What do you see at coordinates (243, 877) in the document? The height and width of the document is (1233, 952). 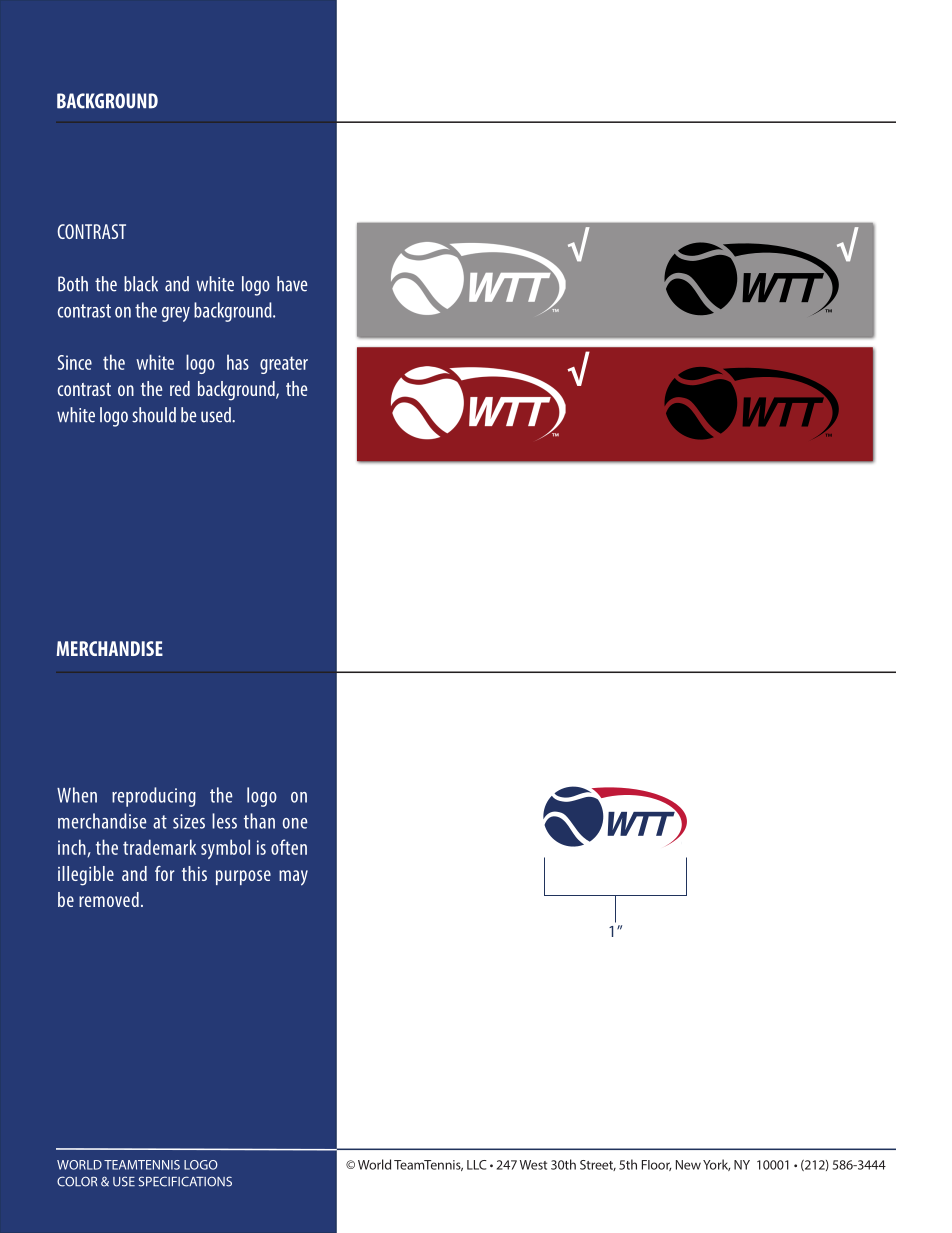 I see `purpose` at bounding box center [243, 877].
